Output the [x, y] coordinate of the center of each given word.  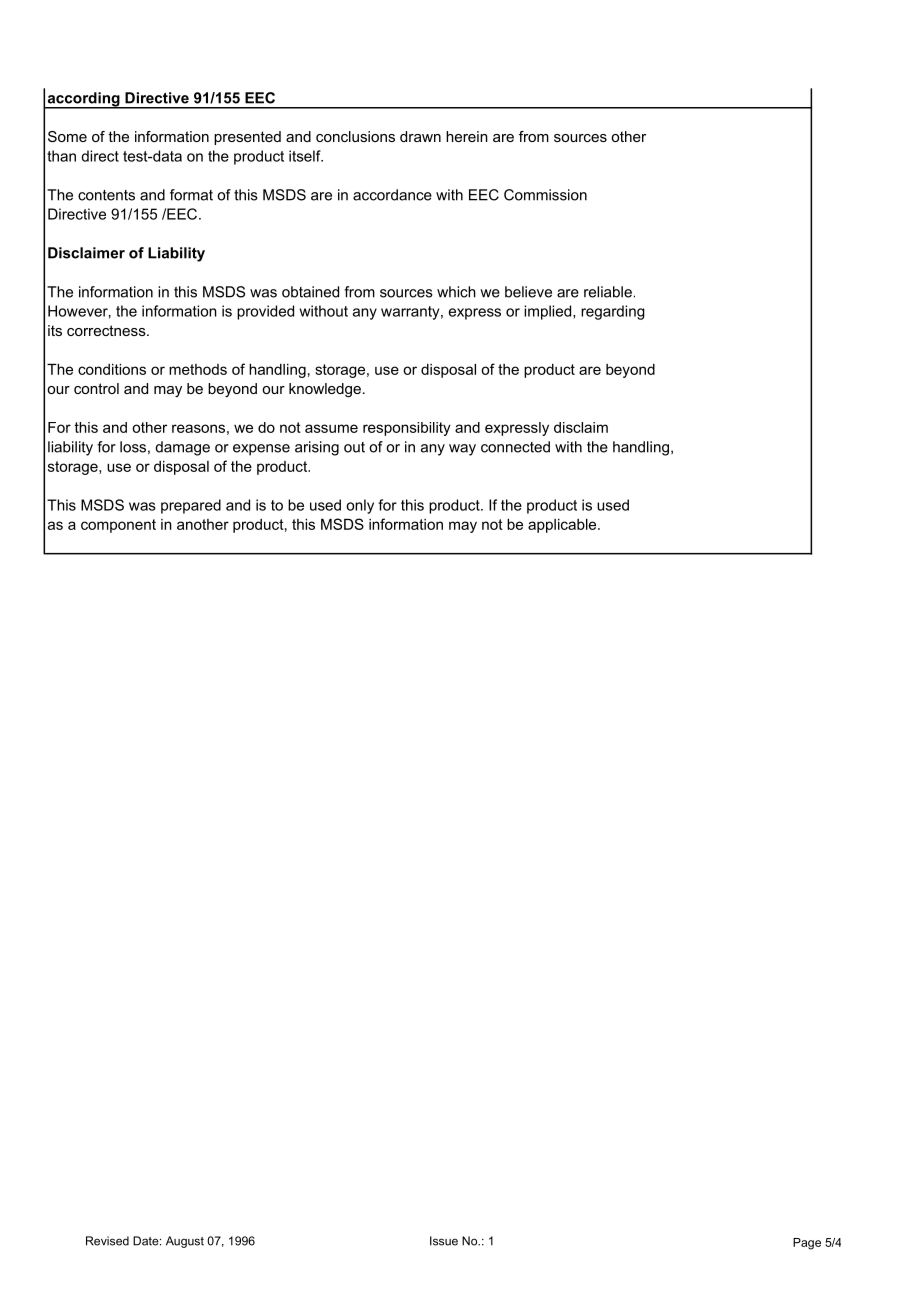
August [185, 1242]
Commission [545, 195]
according [83, 100]
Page [807, 1244]
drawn [420, 136]
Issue [444, 1241]
